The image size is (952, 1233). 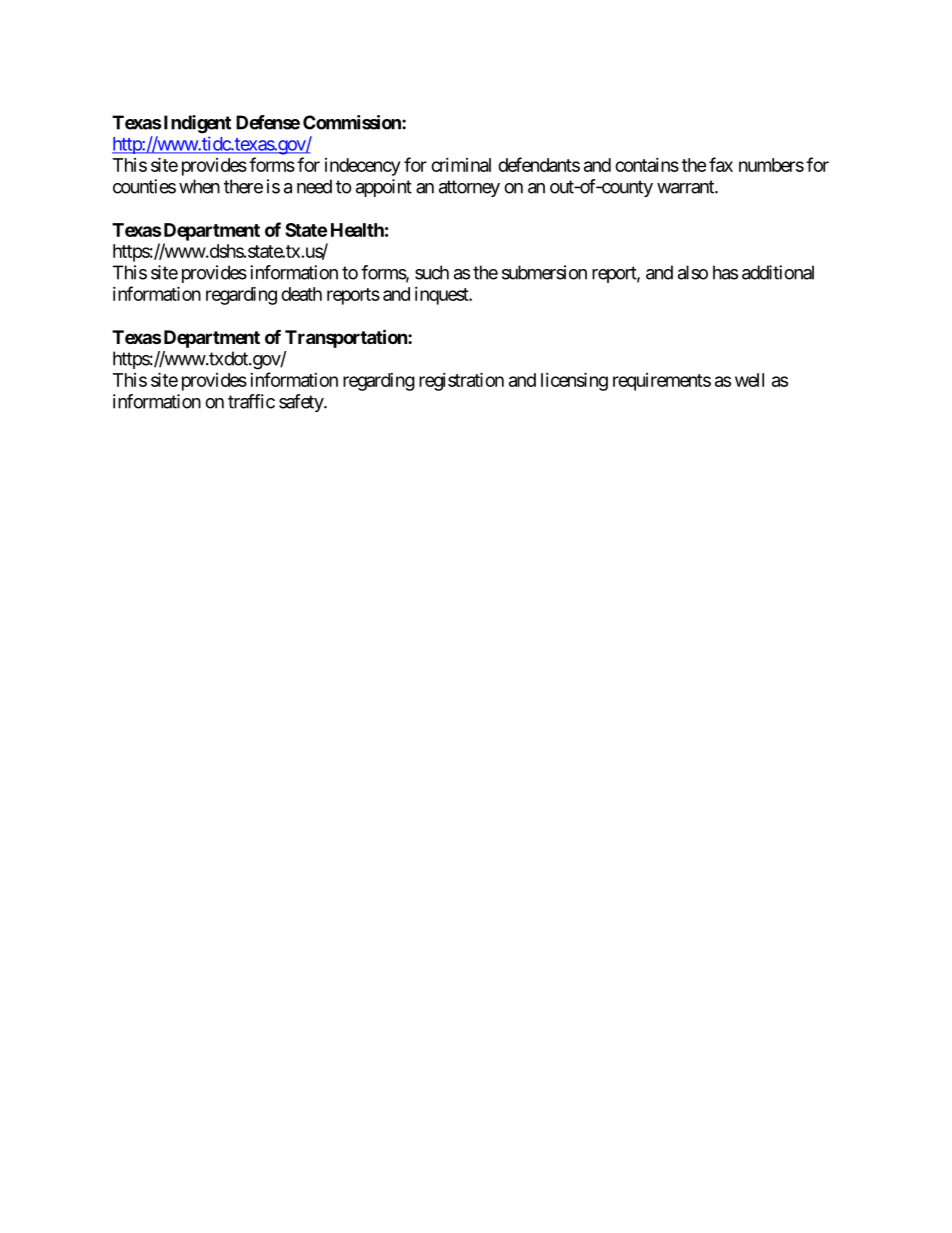 I want to click on death, so click(x=301, y=294).
